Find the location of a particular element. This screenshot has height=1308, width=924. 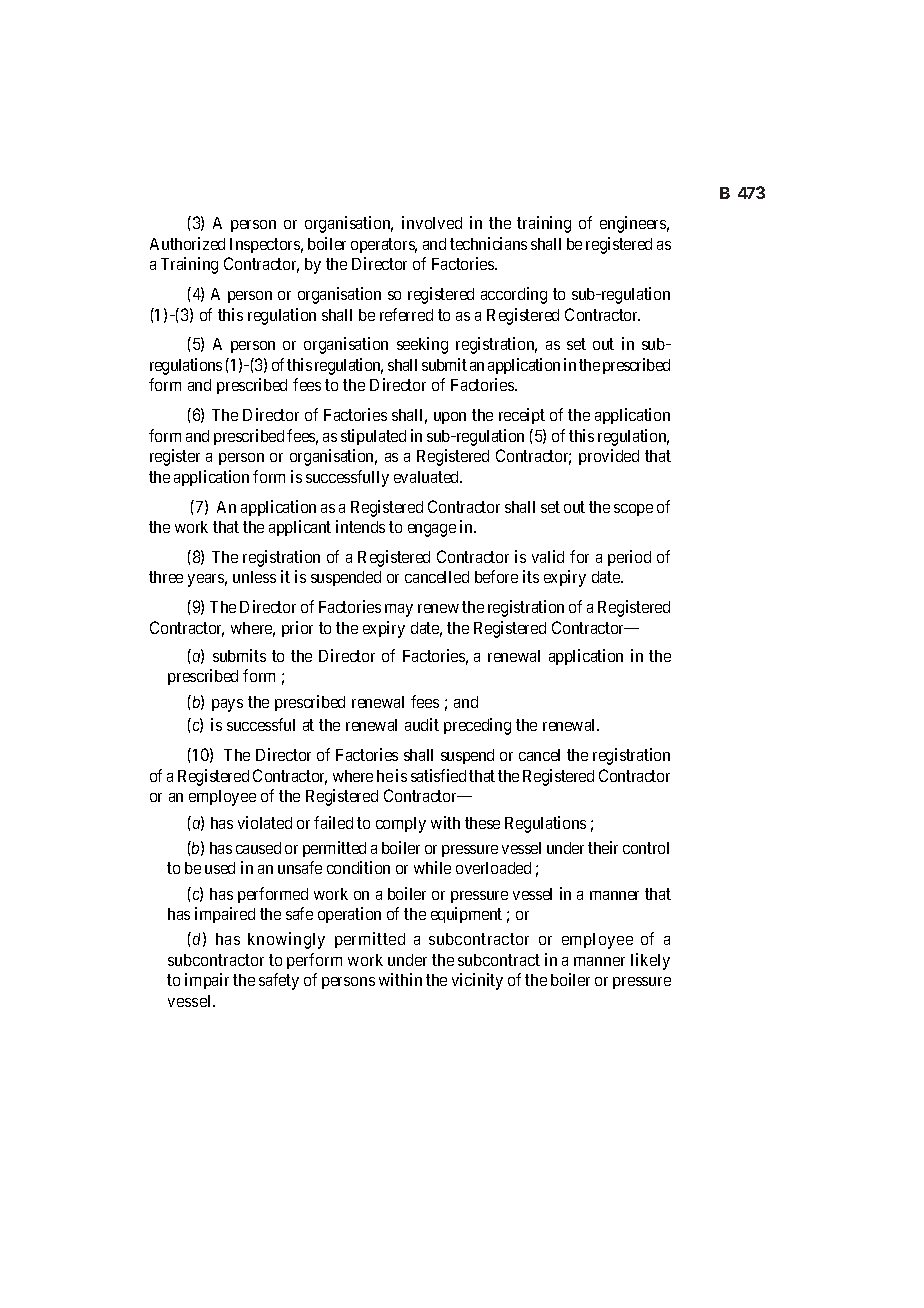

involved is located at coordinates (432, 222).
